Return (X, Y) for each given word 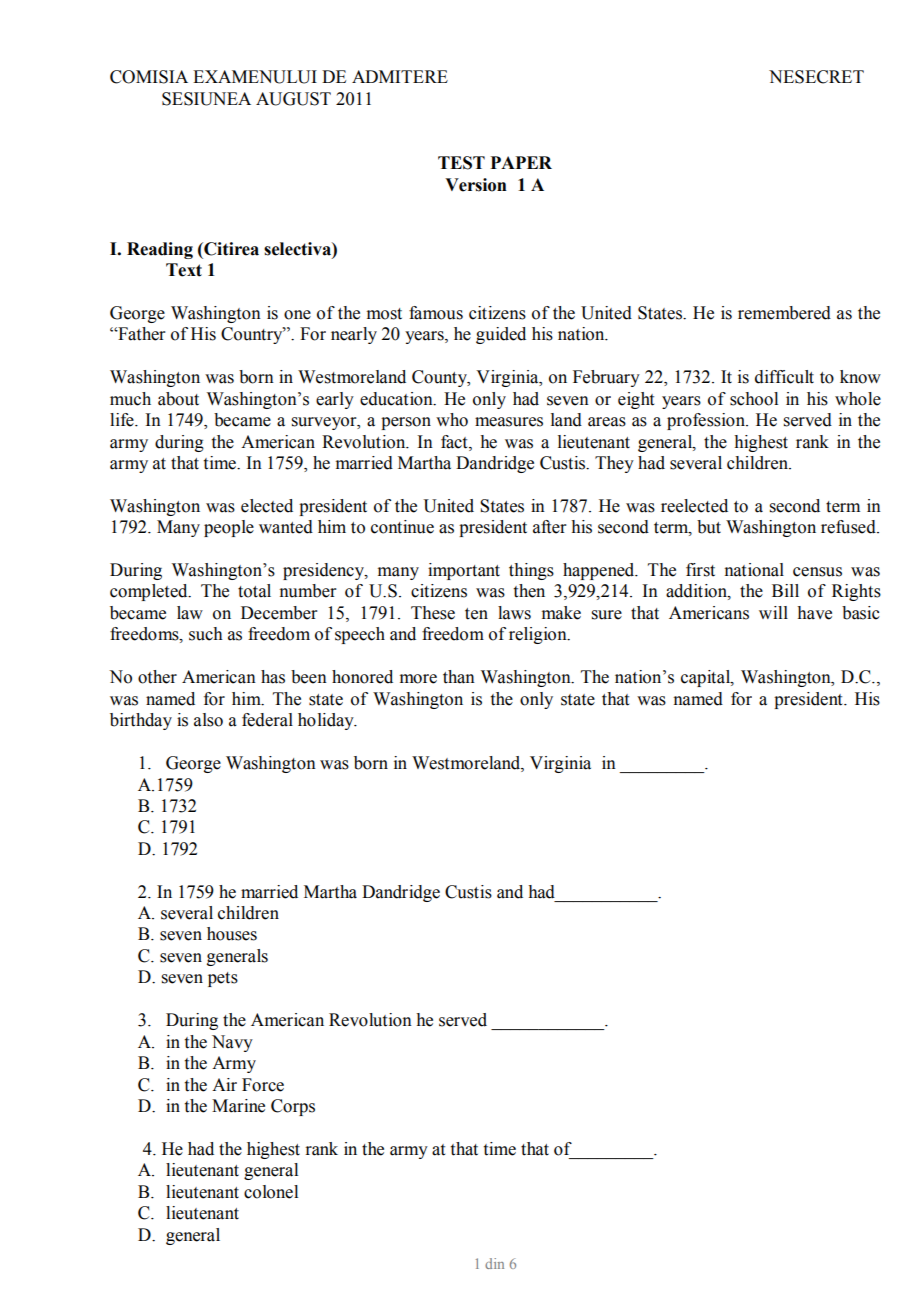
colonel (271, 1192)
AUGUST (293, 99)
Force (263, 1085)
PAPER (521, 162)
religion (539, 635)
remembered (784, 313)
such (206, 634)
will (773, 612)
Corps (293, 1107)
